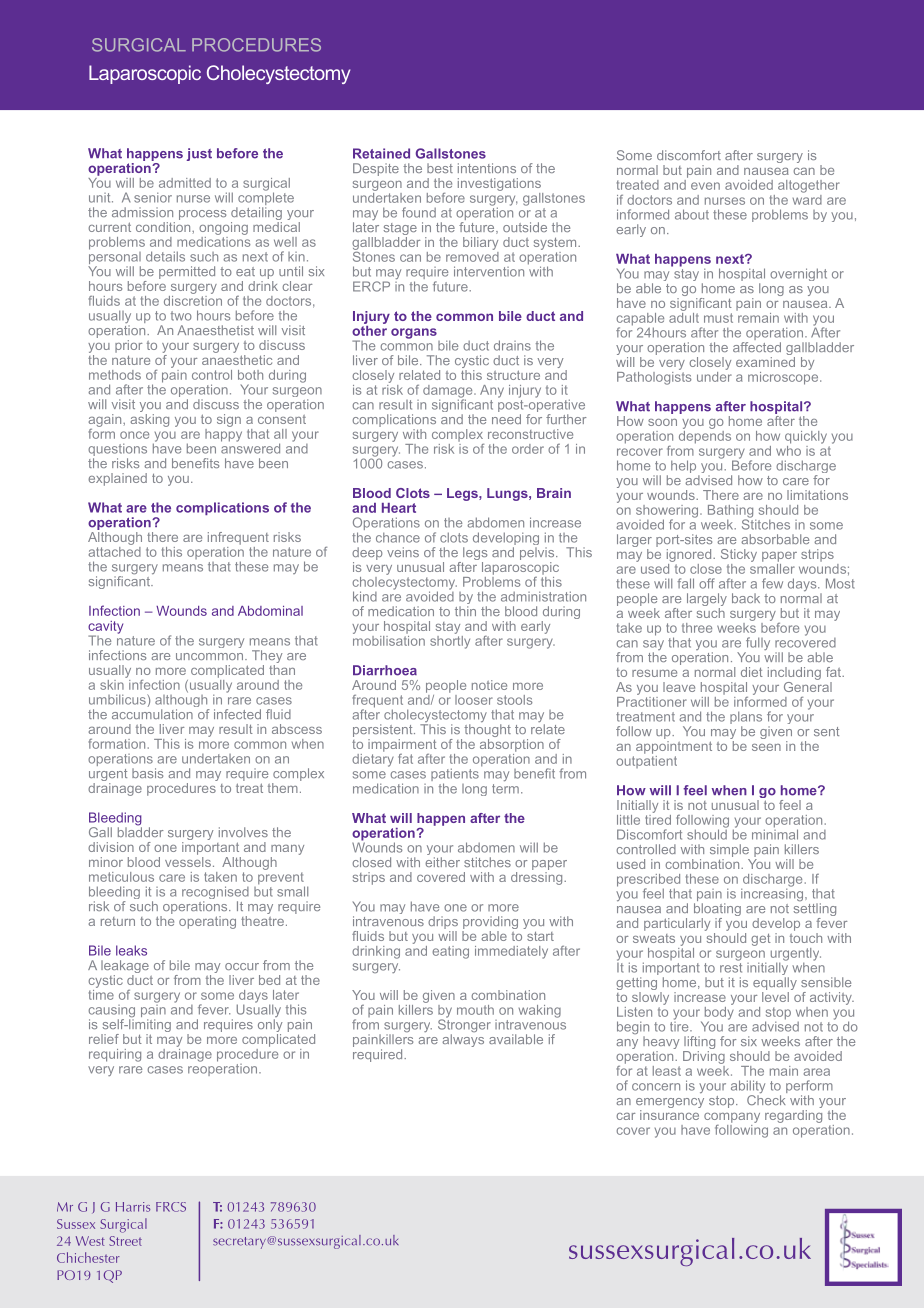 The width and height of the screenshot is (924, 1308). I want to click on accumulation, so click(152, 714).
